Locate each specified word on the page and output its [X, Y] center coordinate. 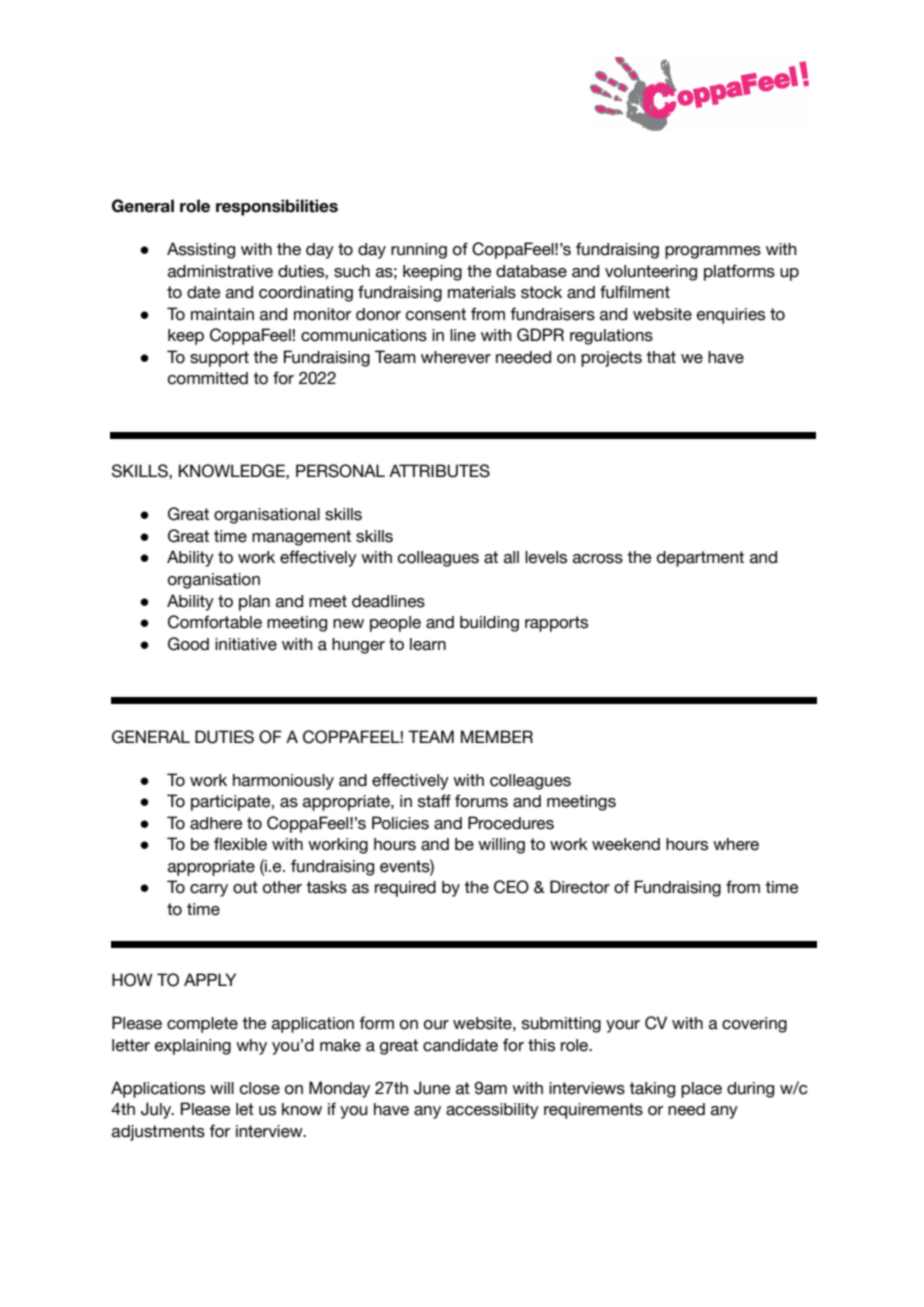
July [157, 1110]
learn [428, 644]
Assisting [201, 250]
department [700, 559]
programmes [713, 252]
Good [188, 644]
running [419, 251]
